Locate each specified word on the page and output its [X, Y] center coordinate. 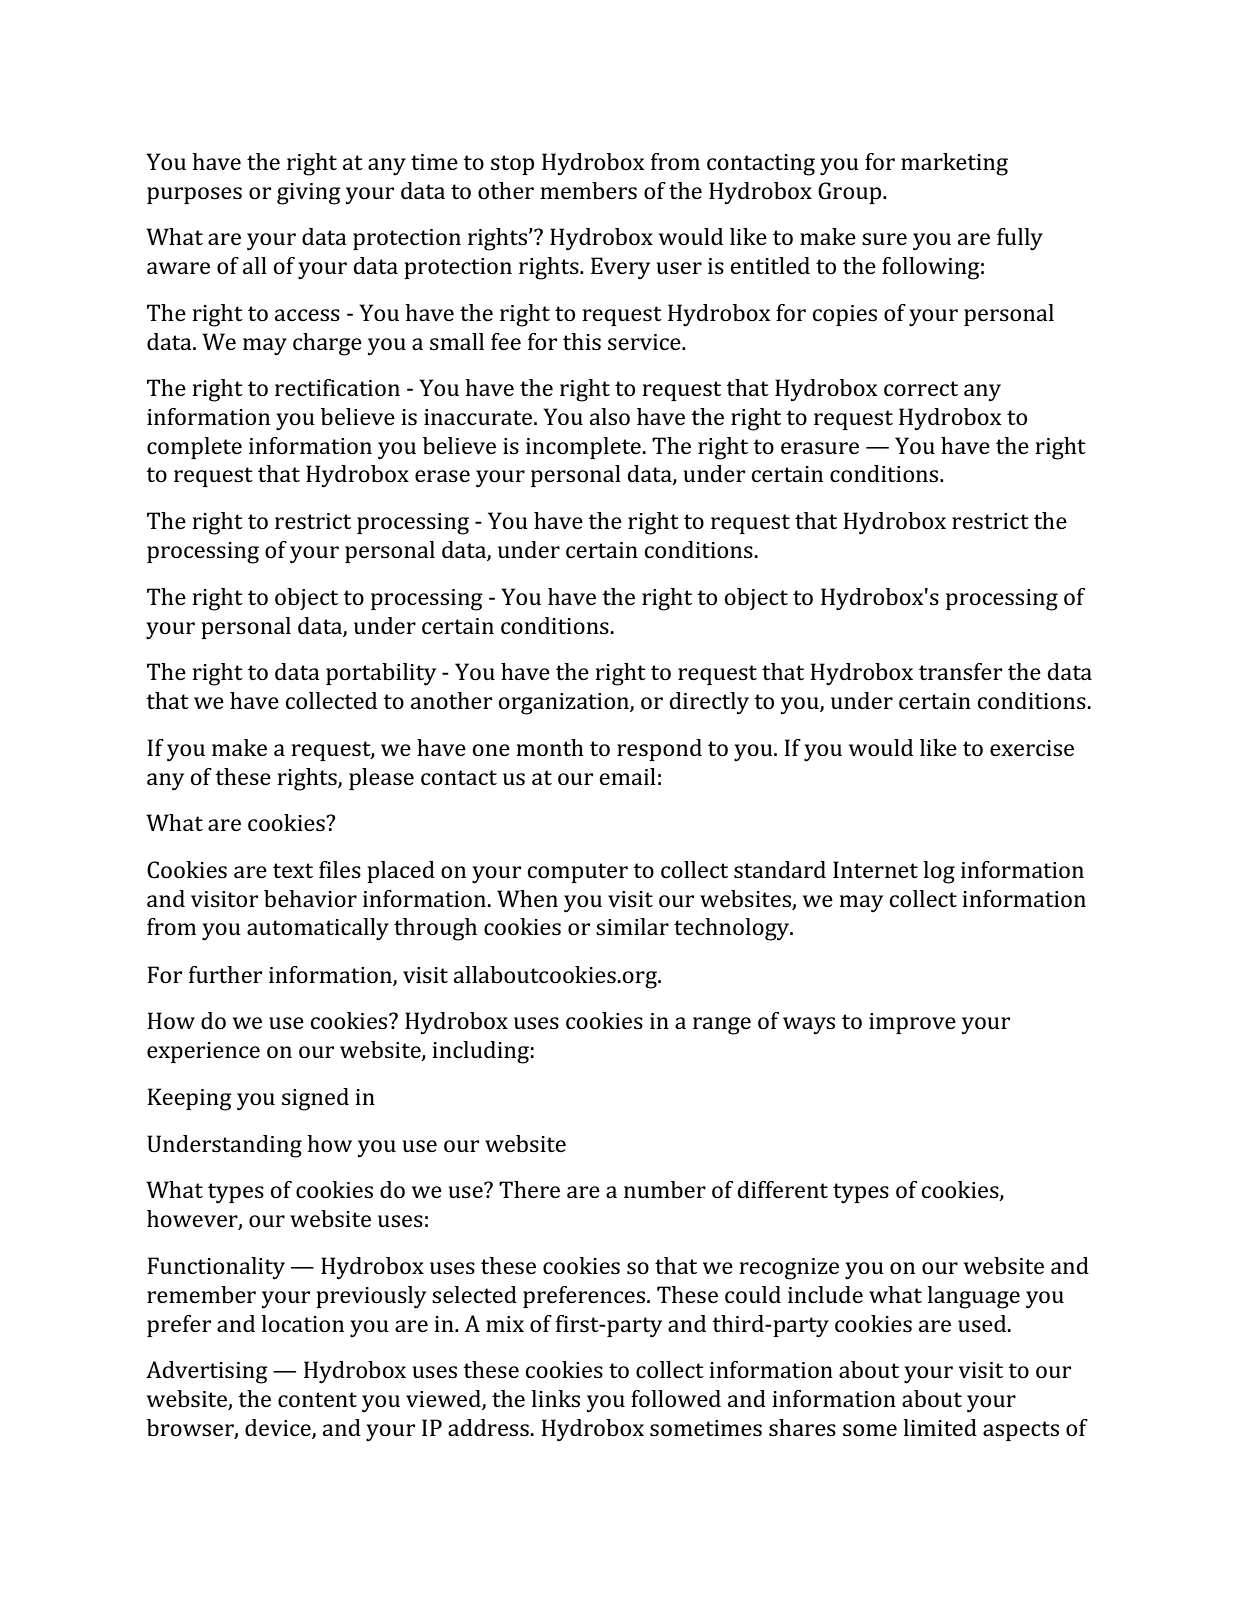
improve [912, 1023]
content [317, 1399]
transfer [960, 672]
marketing [954, 164]
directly [709, 703]
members [589, 190]
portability [381, 674]
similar [632, 927]
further [225, 974]
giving [309, 194]
